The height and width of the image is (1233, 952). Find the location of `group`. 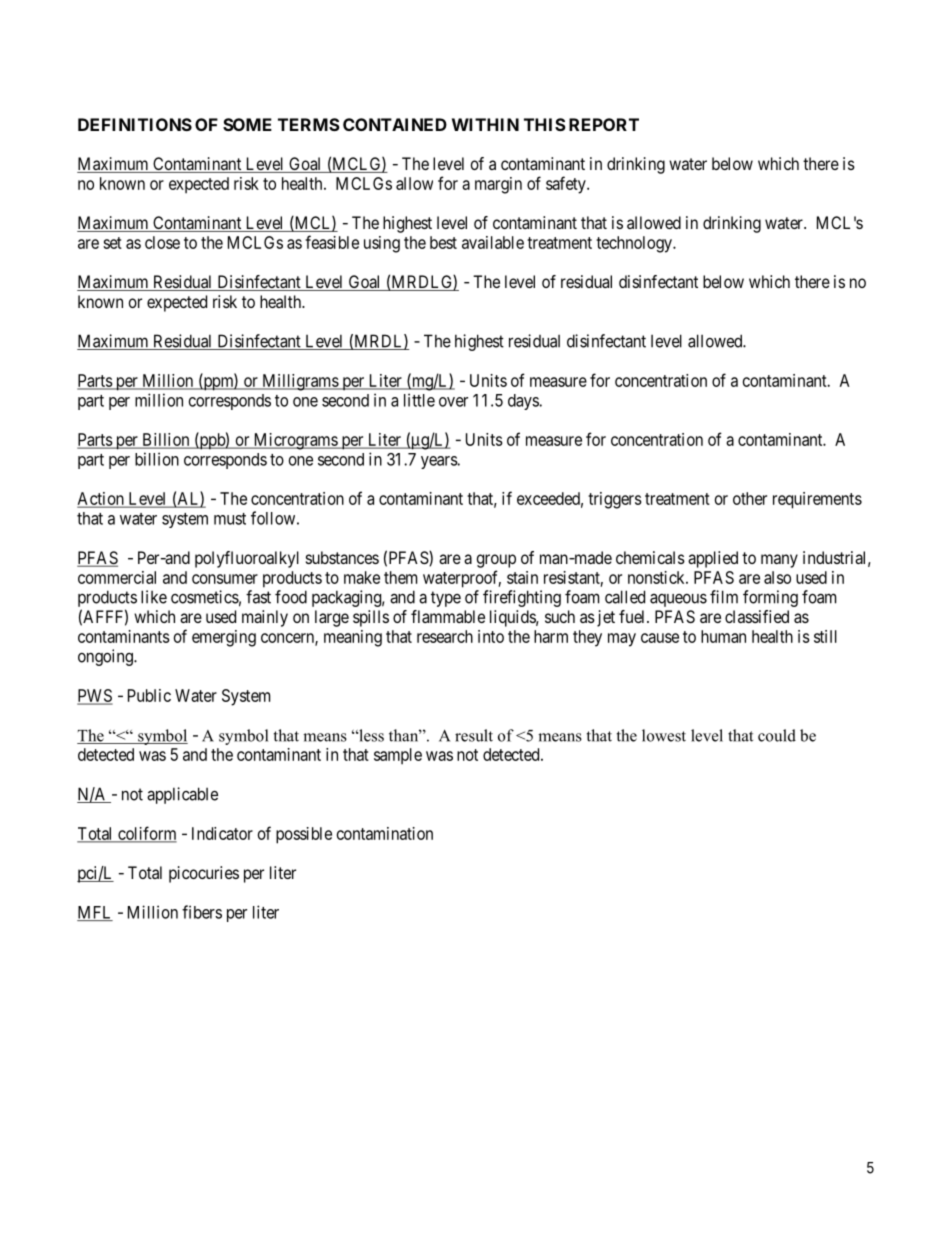

group is located at coordinates (496, 561).
